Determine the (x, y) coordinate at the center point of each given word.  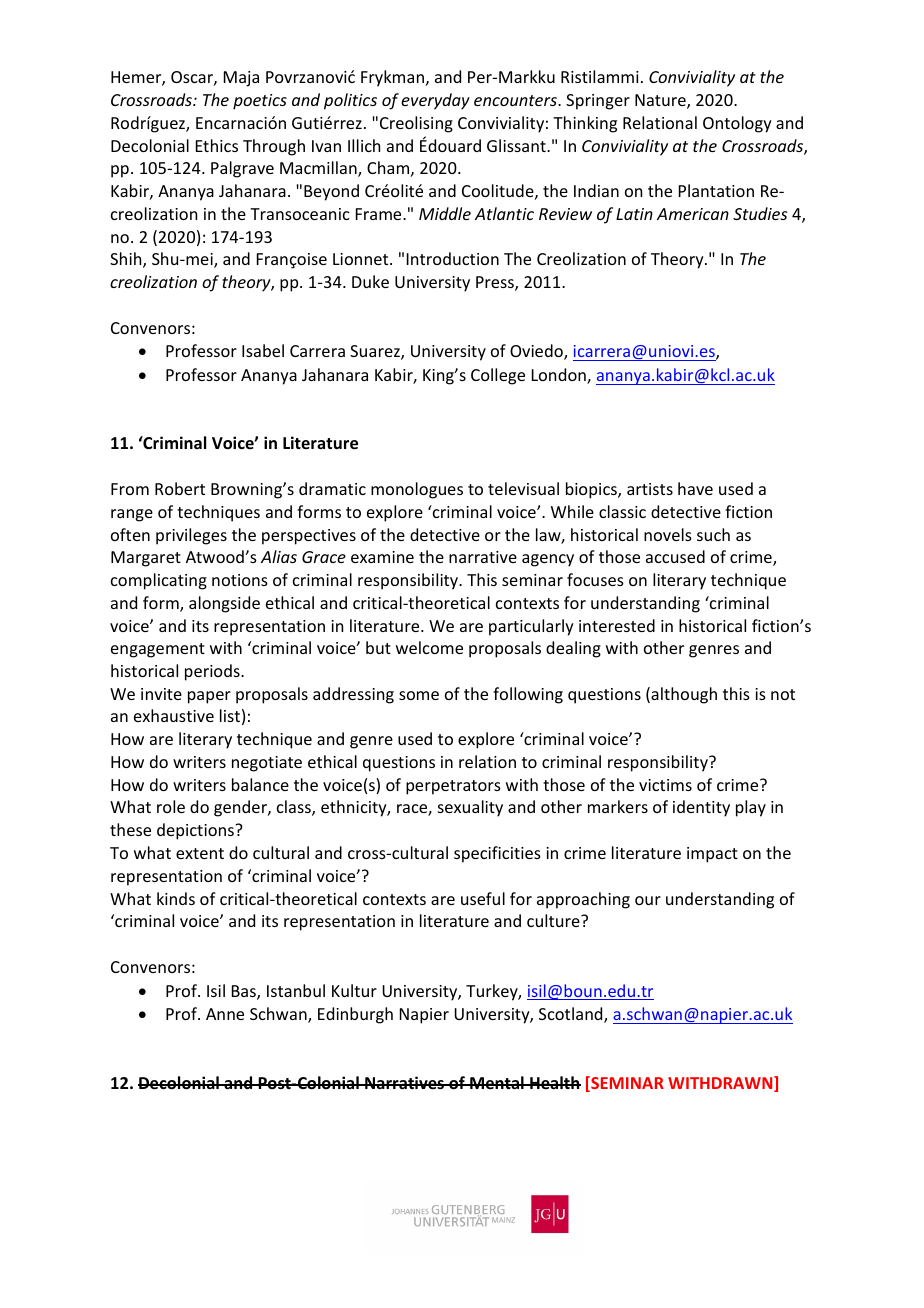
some (419, 695)
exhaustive (174, 715)
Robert (180, 488)
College (498, 376)
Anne (225, 1014)
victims (665, 785)
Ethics (217, 145)
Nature (661, 101)
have (695, 488)
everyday (435, 101)
